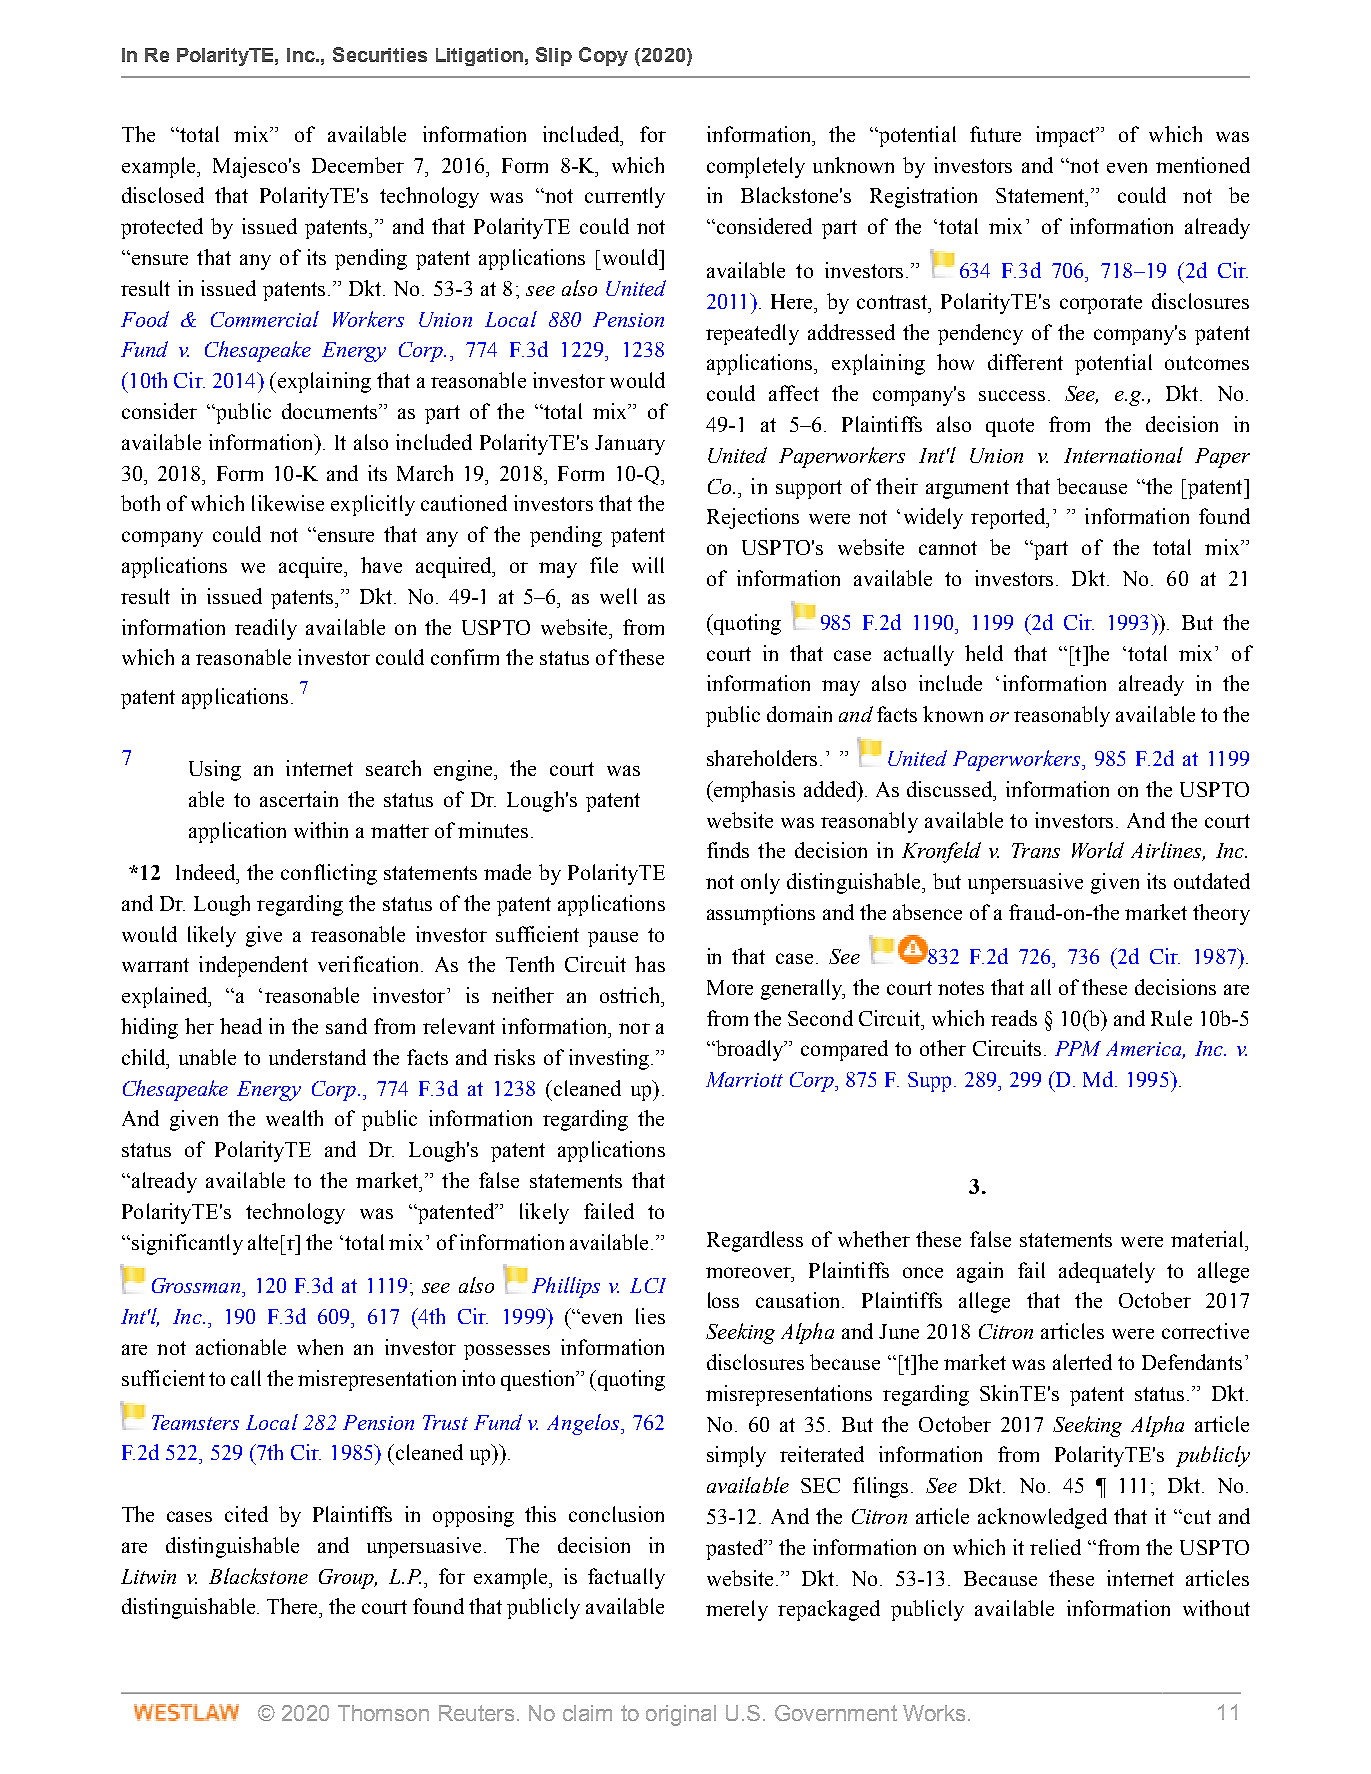 The width and height of the image is (1371, 1774). Describe the element at coordinates (744, 1079) in the image. I see `Marriott` at that location.
